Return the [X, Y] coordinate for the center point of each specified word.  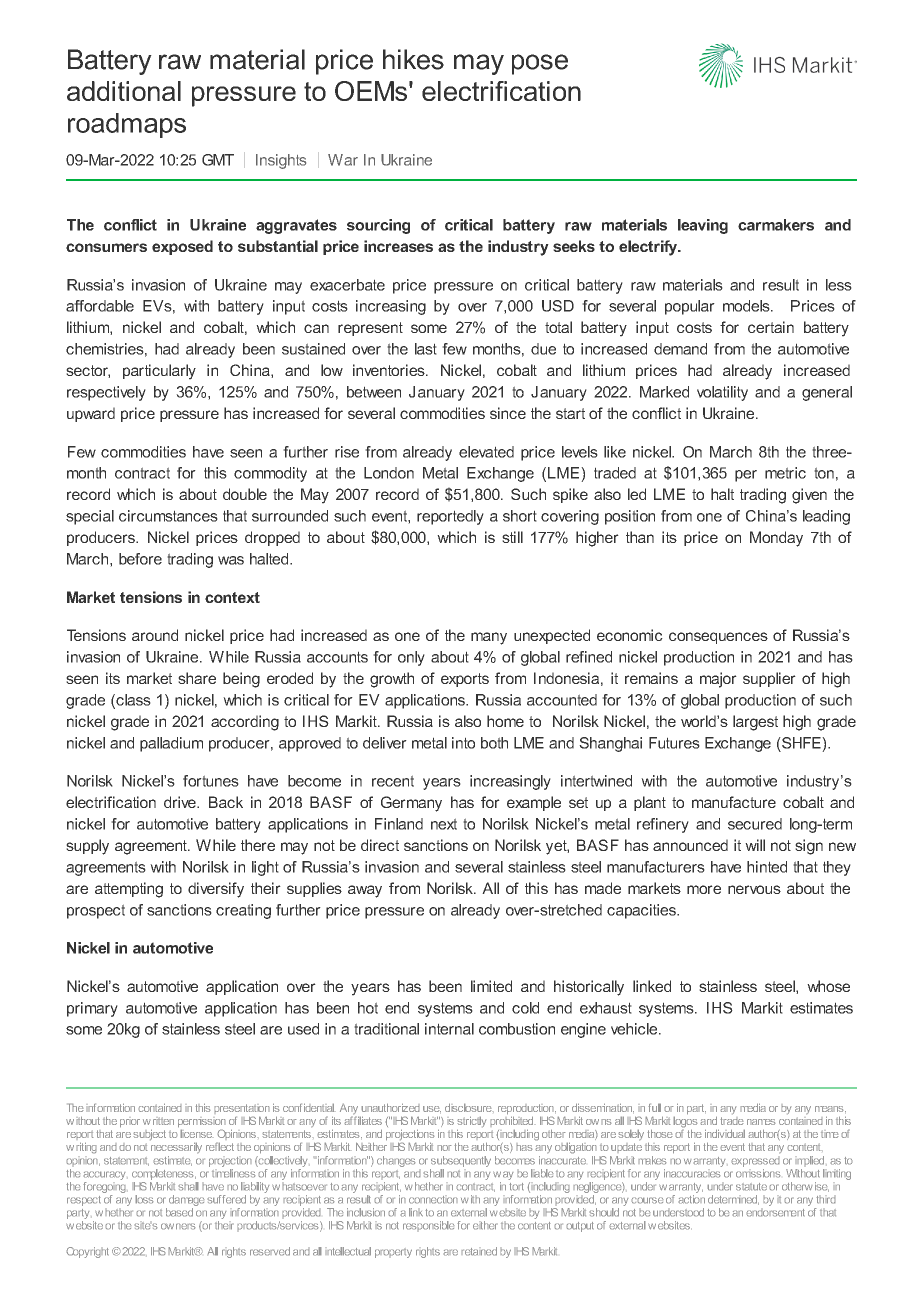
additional [124, 91]
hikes [413, 59]
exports [465, 680]
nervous [754, 889]
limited [491, 986]
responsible [429, 1226]
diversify [216, 890]
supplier [769, 679]
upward [91, 414]
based [179, 1212]
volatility [722, 393]
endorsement [775, 1212]
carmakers [776, 225]
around [155, 635]
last [426, 349]
